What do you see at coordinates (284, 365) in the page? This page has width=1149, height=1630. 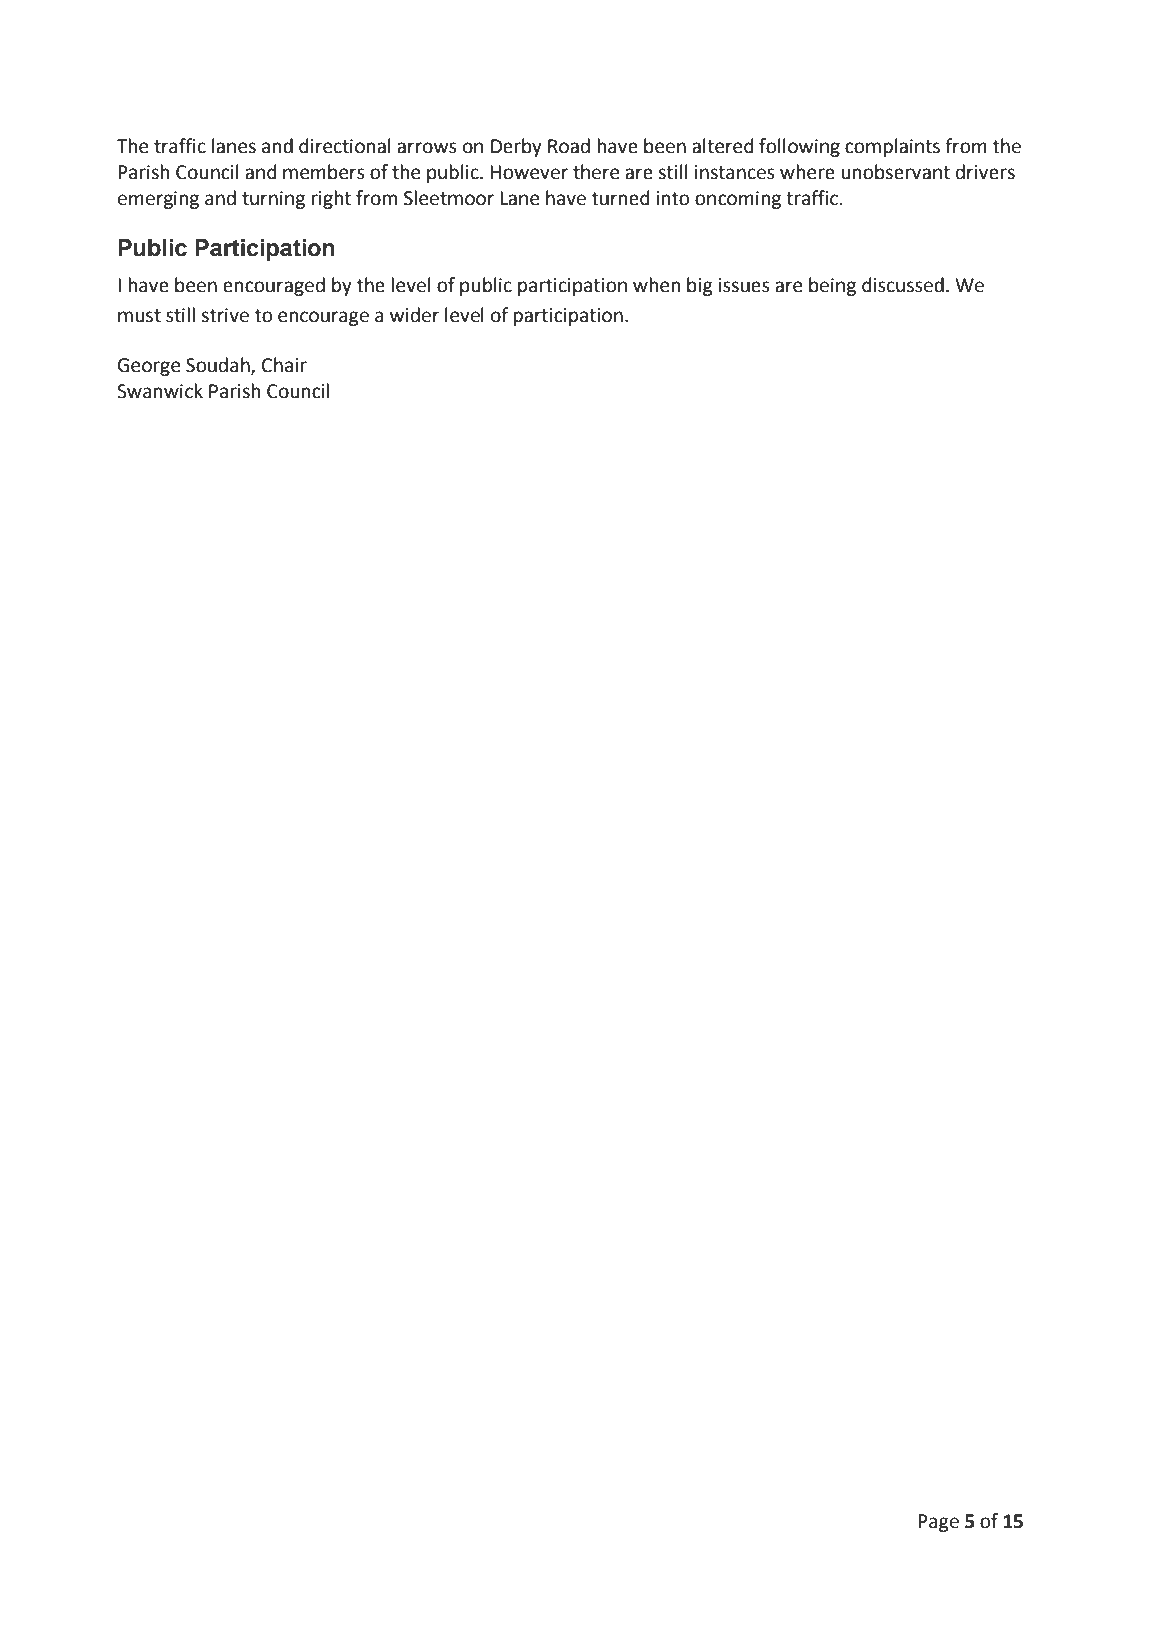 I see `Chair` at bounding box center [284, 365].
